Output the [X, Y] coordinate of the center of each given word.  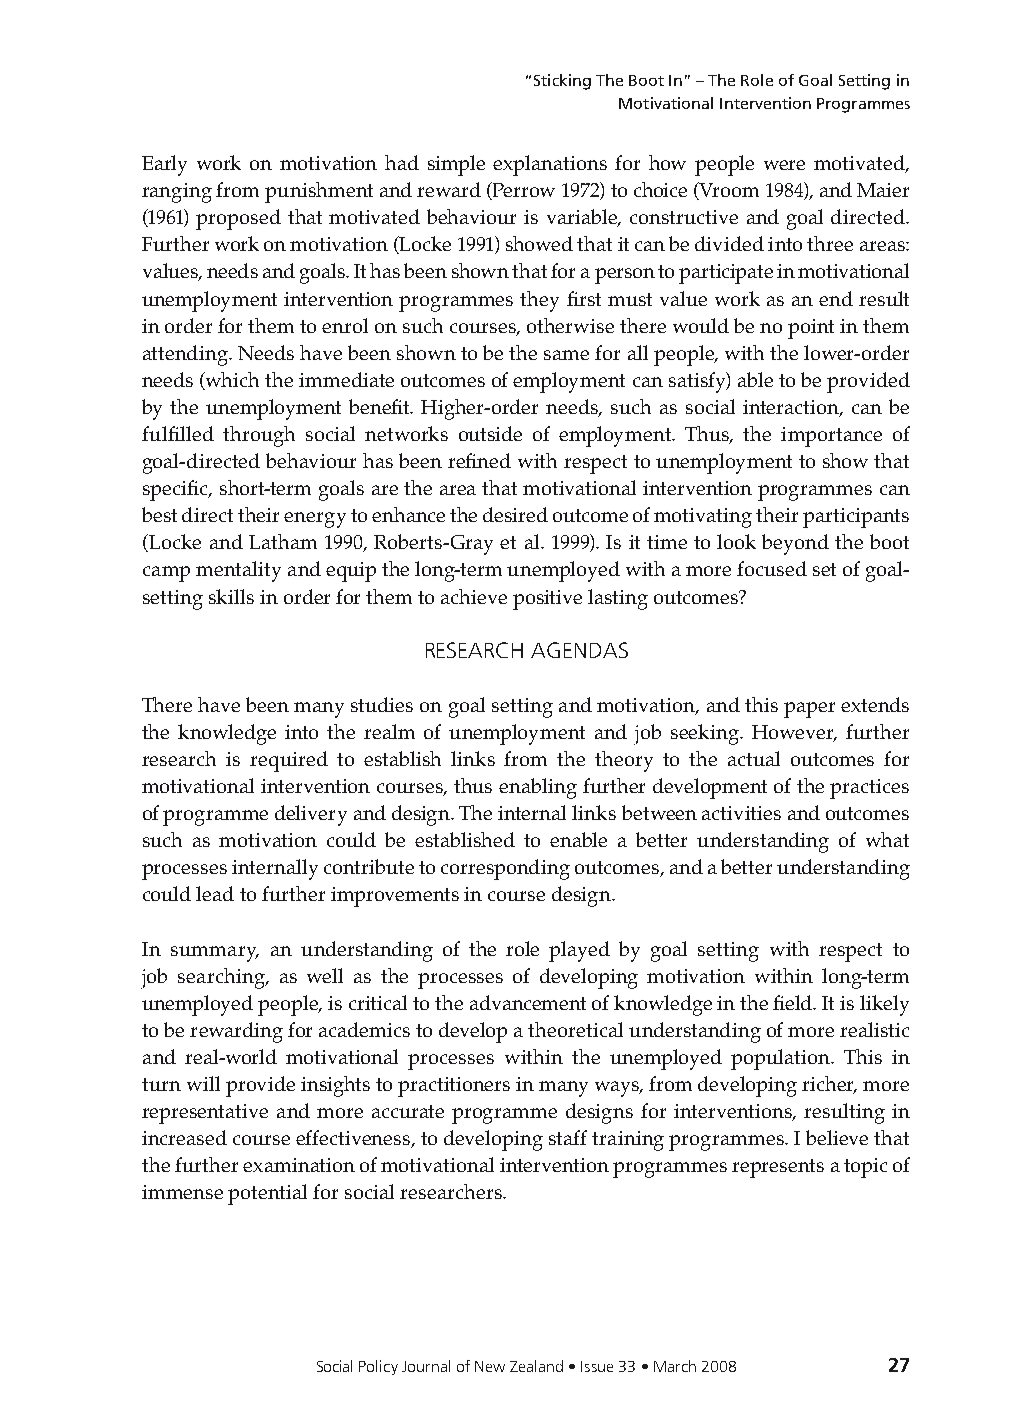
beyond [795, 544]
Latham [283, 541]
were [784, 165]
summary [215, 954]
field [794, 1002]
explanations [550, 165]
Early [164, 165]
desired [515, 514]
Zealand [536, 1366]
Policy [378, 1367]
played [579, 951]
